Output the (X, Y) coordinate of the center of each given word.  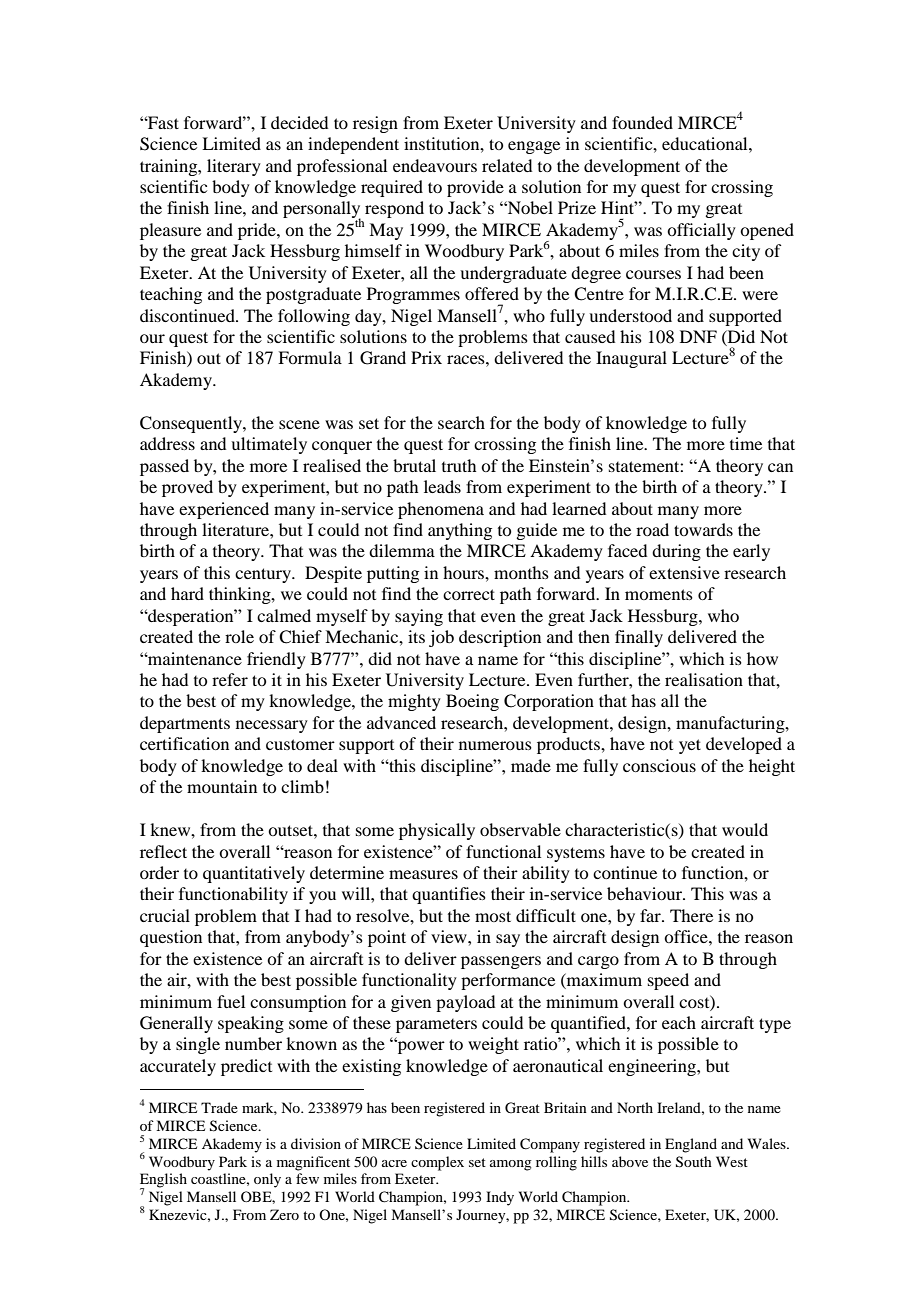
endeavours (435, 165)
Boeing (472, 702)
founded (642, 122)
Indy (500, 1198)
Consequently (192, 424)
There (691, 915)
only (267, 1180)
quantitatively (254, 874)
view (450, 936)
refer (230, 679)
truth (459, 465)
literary (234, 167)
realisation (704, 679)
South (694, 1162)
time (746, 443)
